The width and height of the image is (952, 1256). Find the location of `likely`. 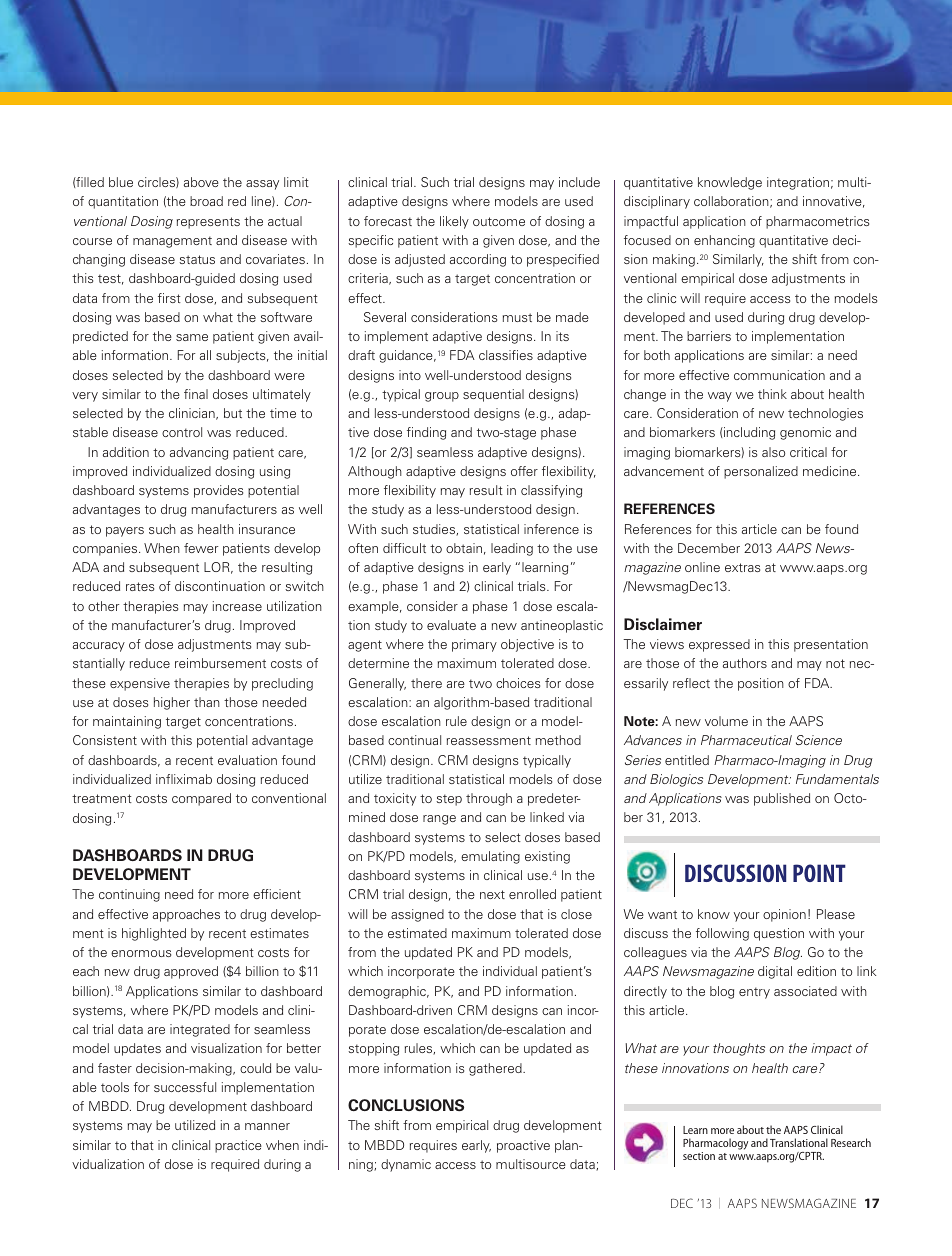

likely is located at coordinates (454, 222).
